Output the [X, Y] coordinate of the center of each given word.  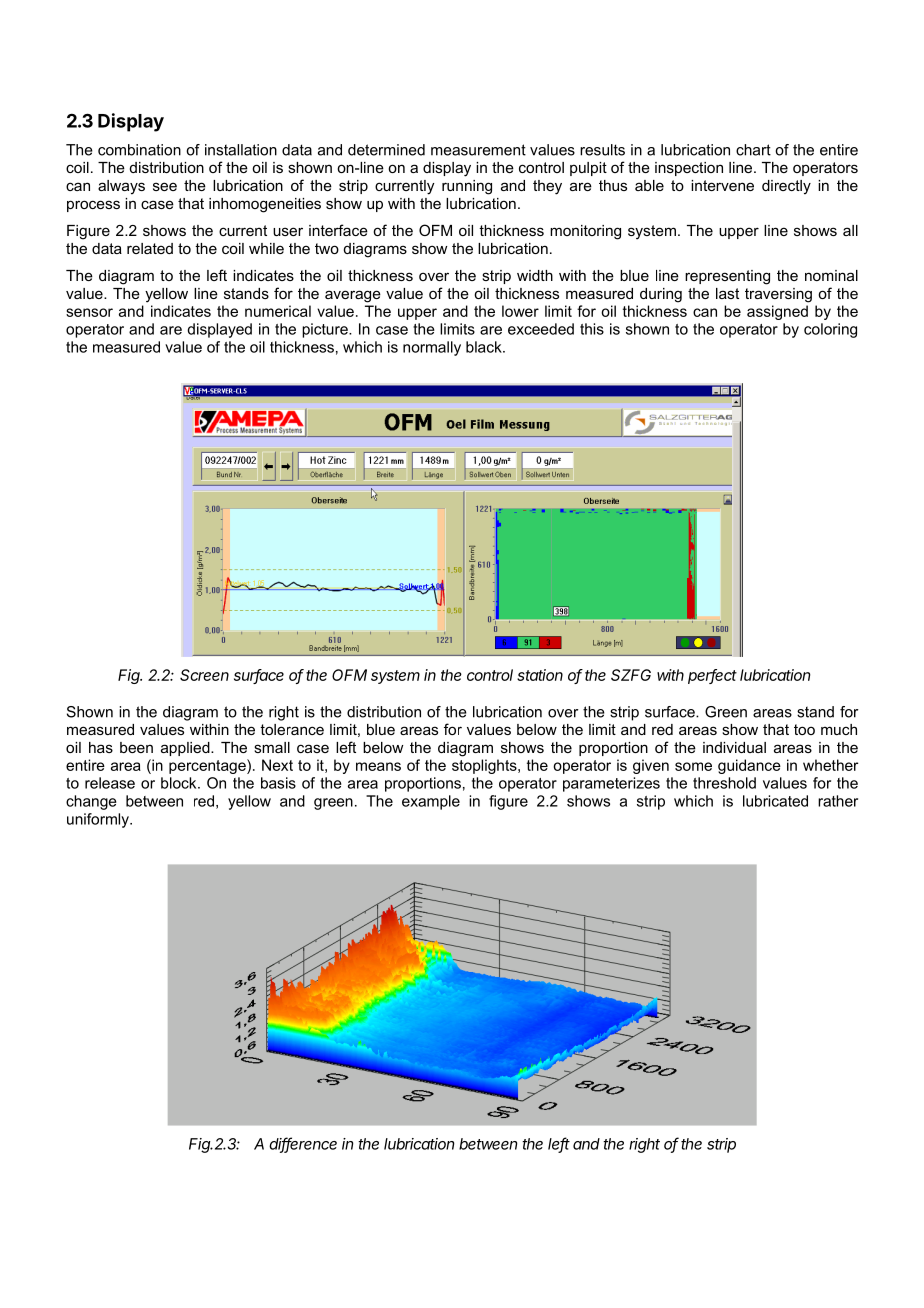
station [540, 675]
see [165, 186]
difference [303, 1144]
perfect [712, 676]
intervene [722, 185]
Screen [204, 675]
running [467, 187]
